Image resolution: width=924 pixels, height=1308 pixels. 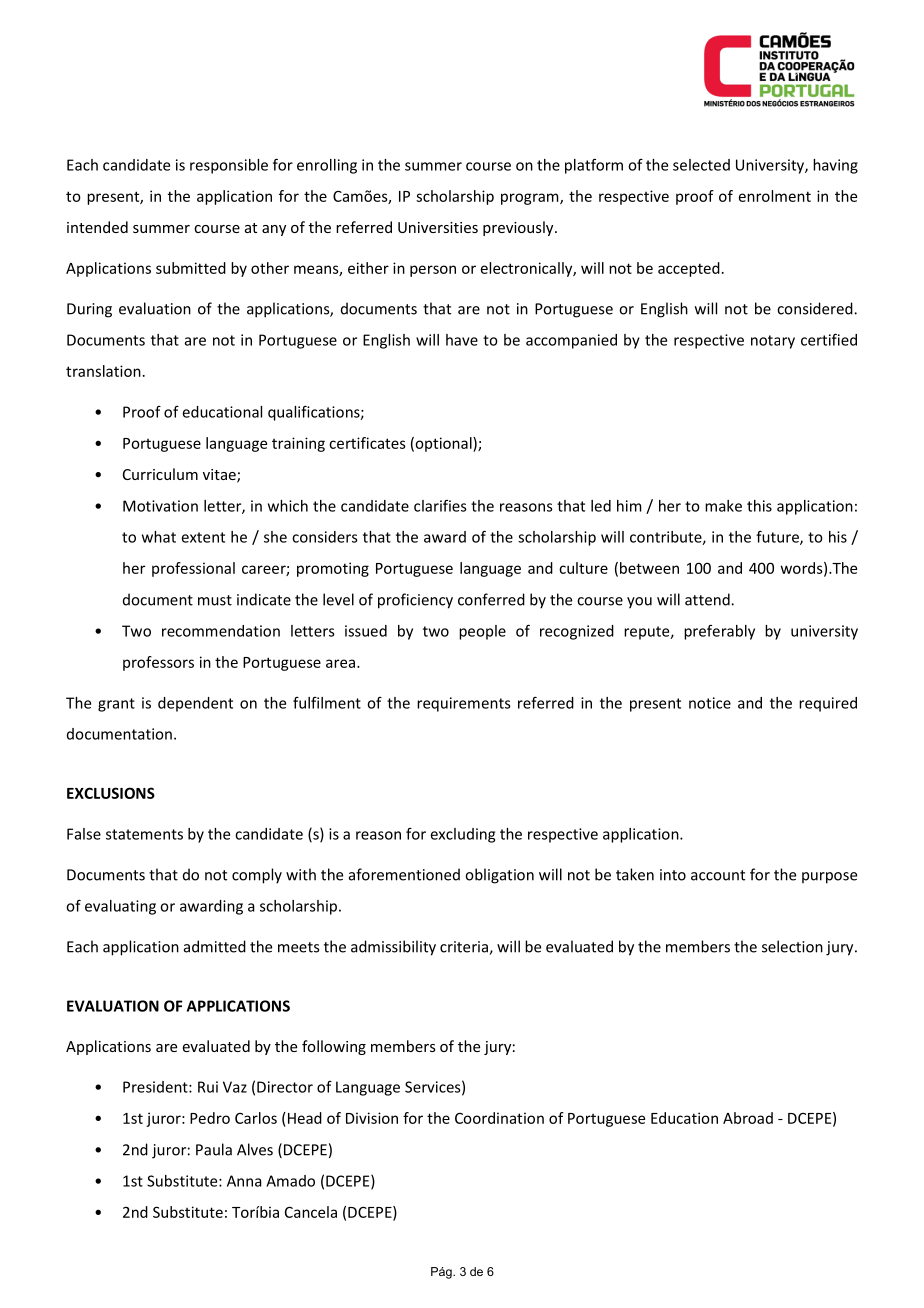 I want to click on certificates, so click(x=367, y=443).
